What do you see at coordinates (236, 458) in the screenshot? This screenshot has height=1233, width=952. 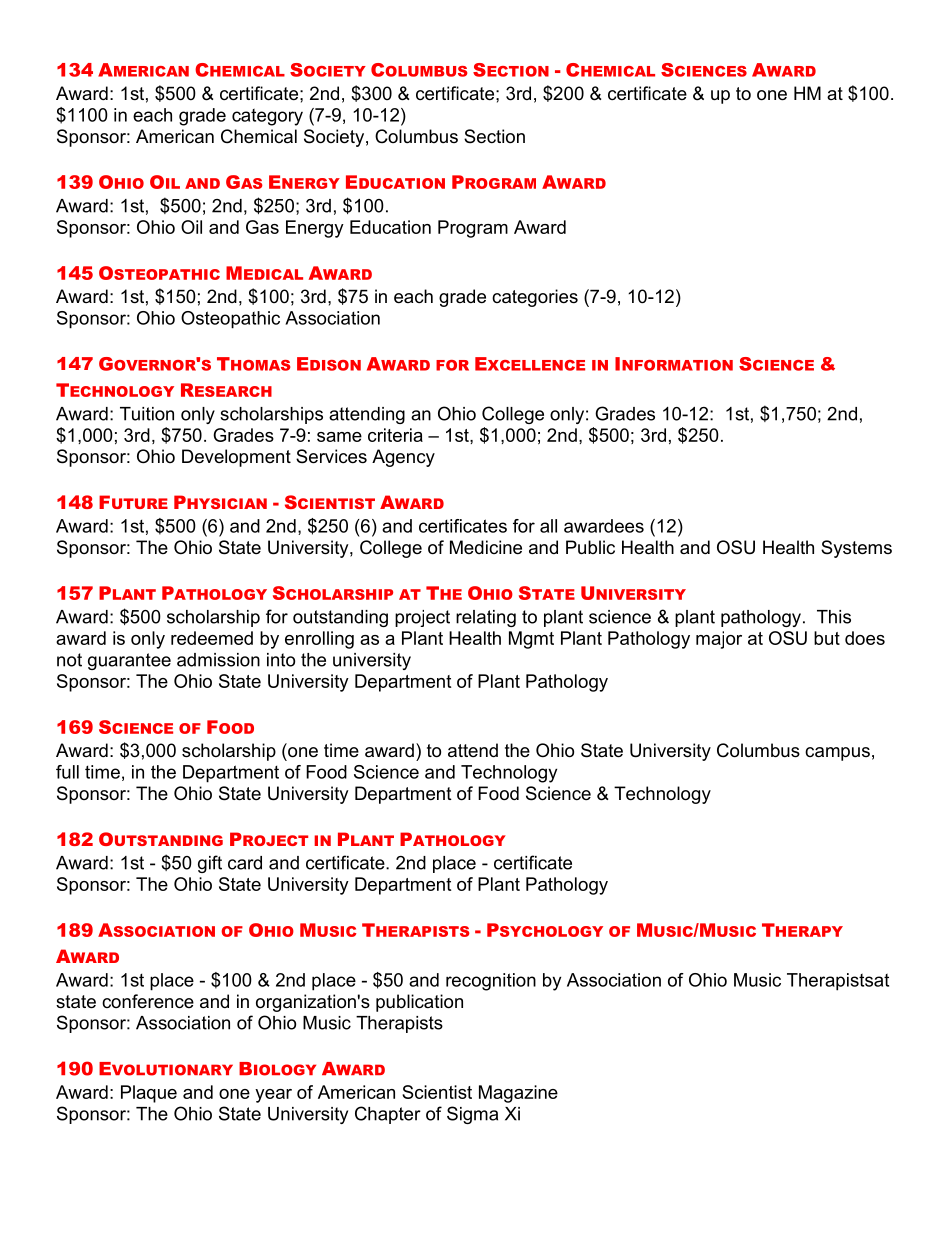 I see `Development` at bounding box center [236, 458].
